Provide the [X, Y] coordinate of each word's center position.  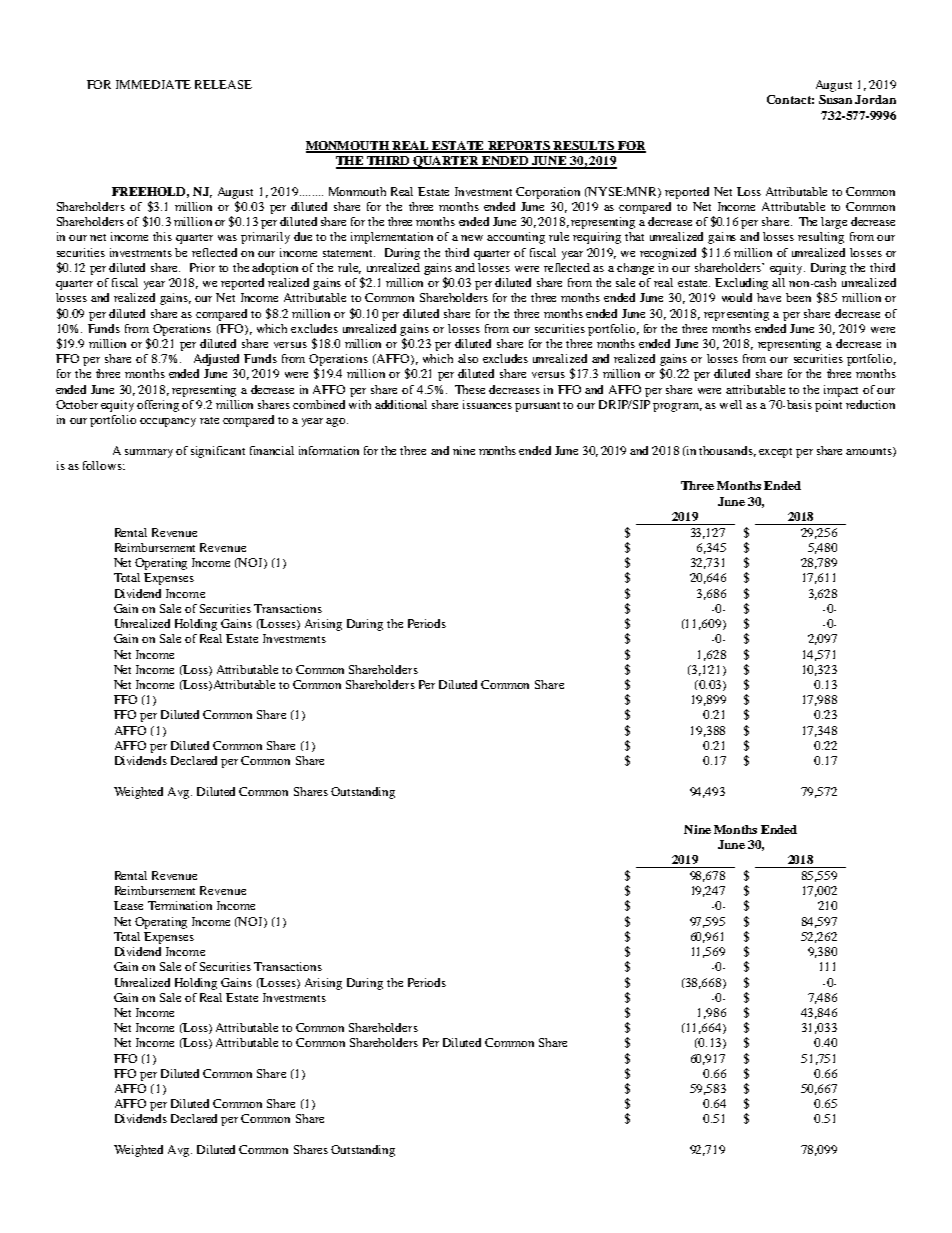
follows [103, 465]
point [828, 406]
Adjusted [216, 360]
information [329, 450]
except [775, 453]
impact [841, 391]
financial [272, 450]
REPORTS [520, 147]
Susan [835, 99]
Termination [180, 905]
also [468, 358]
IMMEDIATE [153, 84]
